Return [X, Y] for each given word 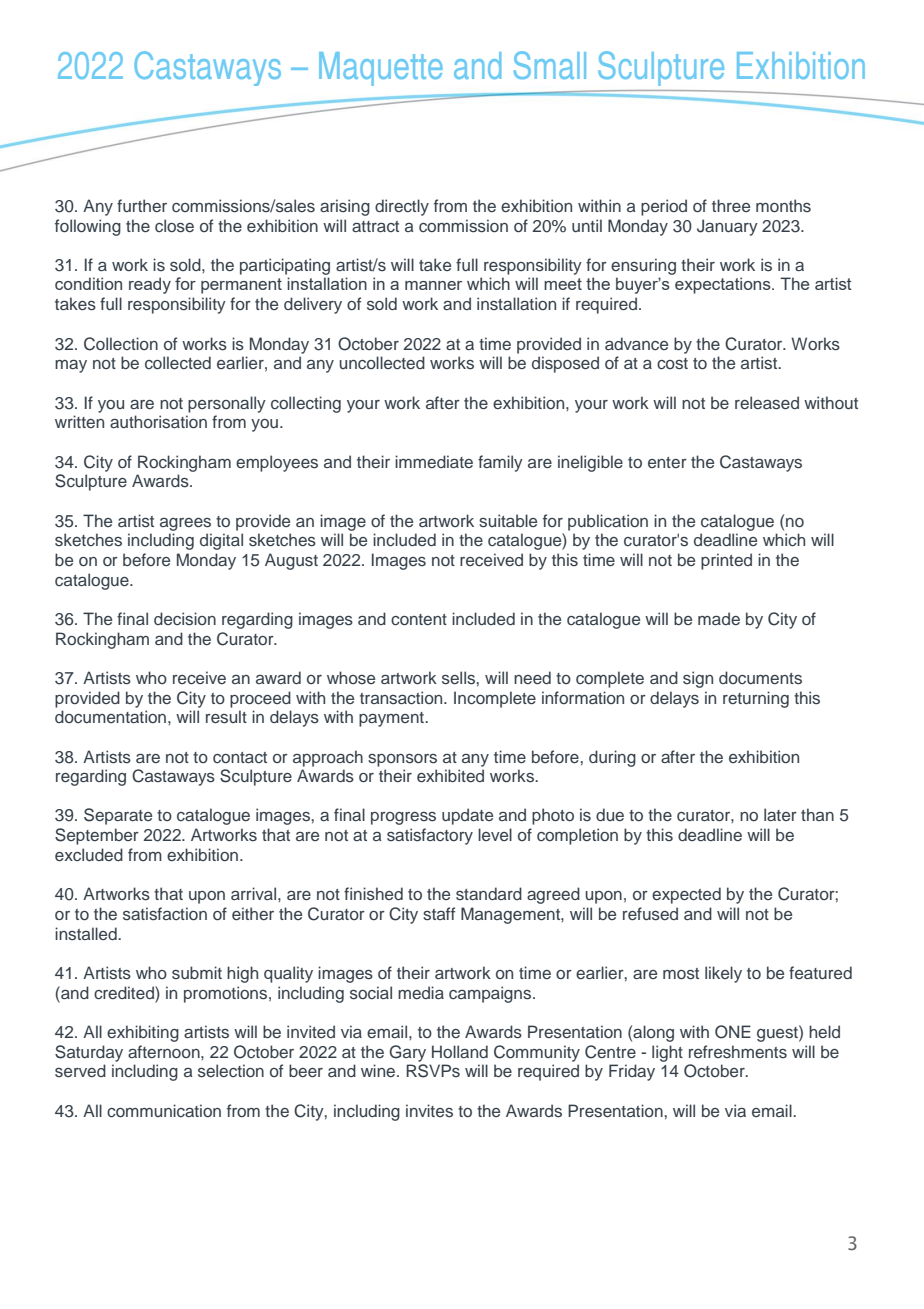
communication [164, 1111]
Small [550, 65]
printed [726, 561]
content [419, 620]
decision [185, 619]
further [142, 205]
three [731, 205]
